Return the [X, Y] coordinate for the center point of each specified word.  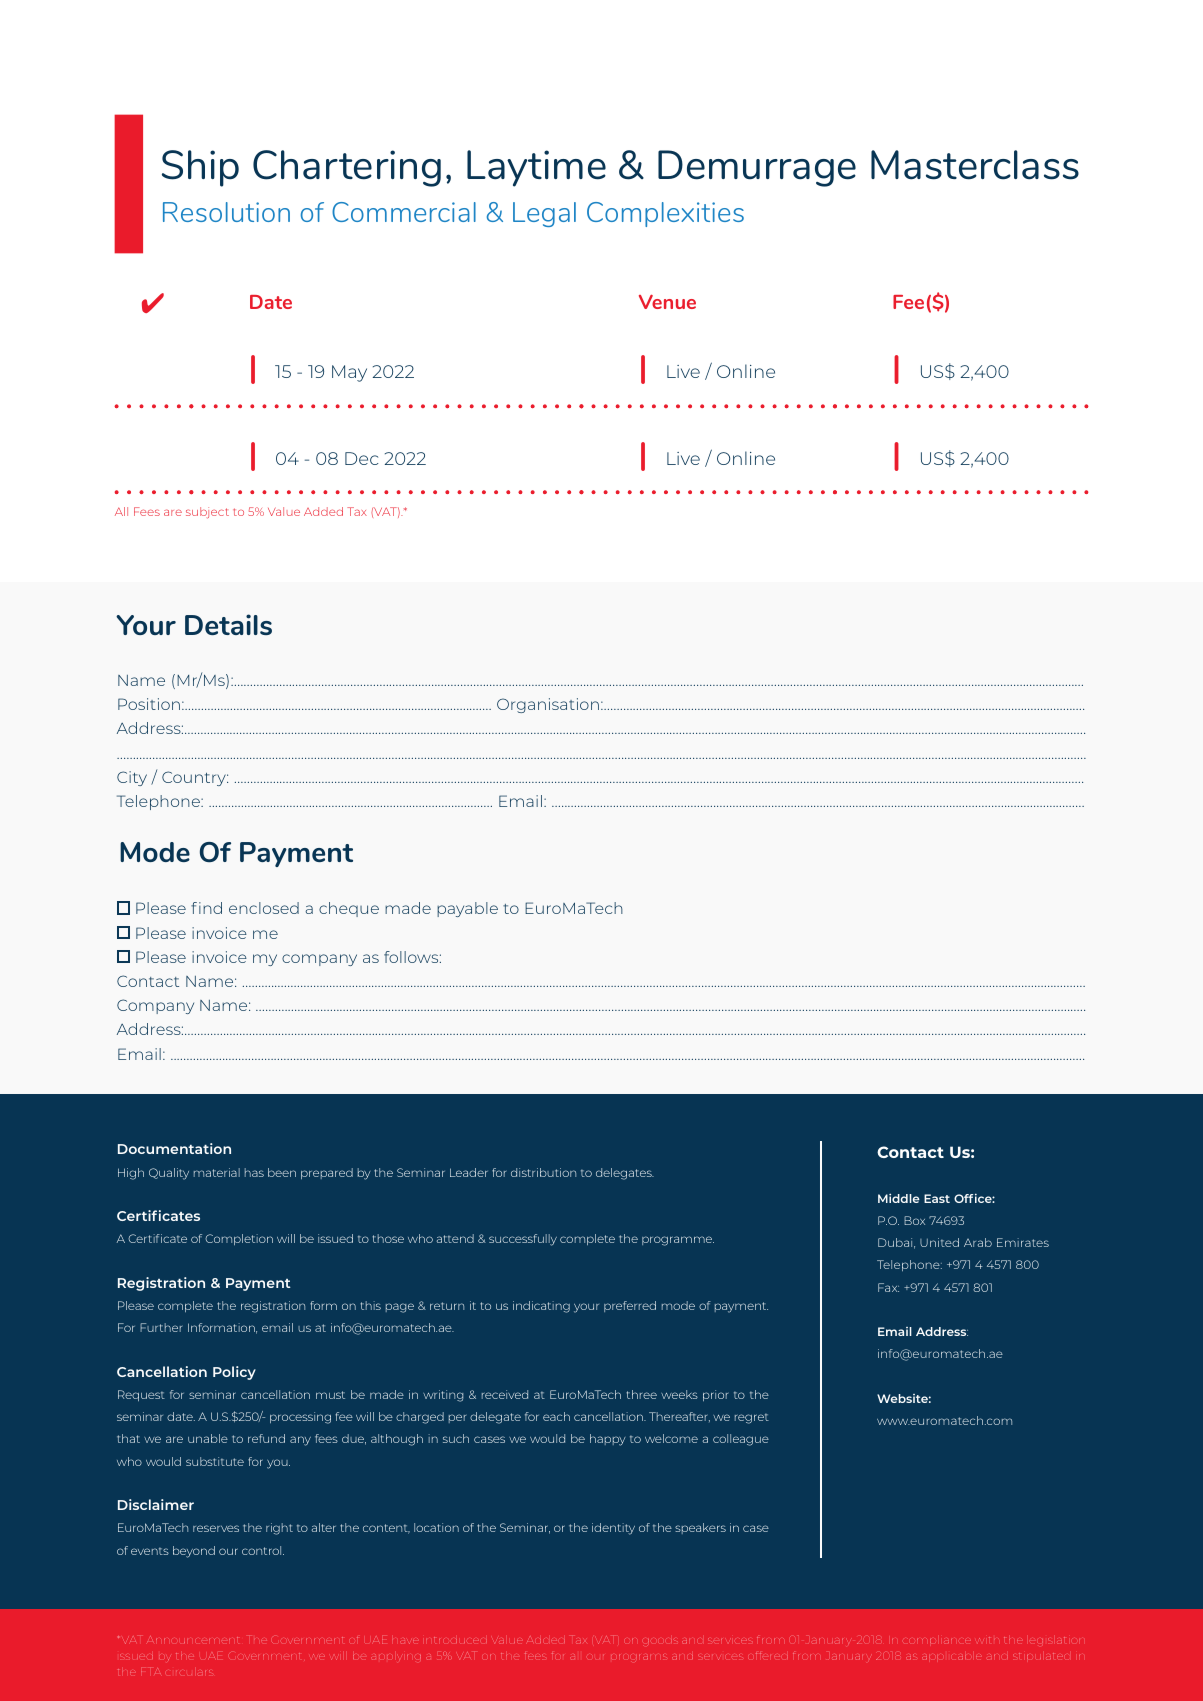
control [263, 1550]
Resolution [226, 212]
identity [613, 1529]
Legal [544, 214]
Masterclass [975, 165]
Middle [899, 1198]
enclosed [264, 908]
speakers [700, 1528]
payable [467, 909]
